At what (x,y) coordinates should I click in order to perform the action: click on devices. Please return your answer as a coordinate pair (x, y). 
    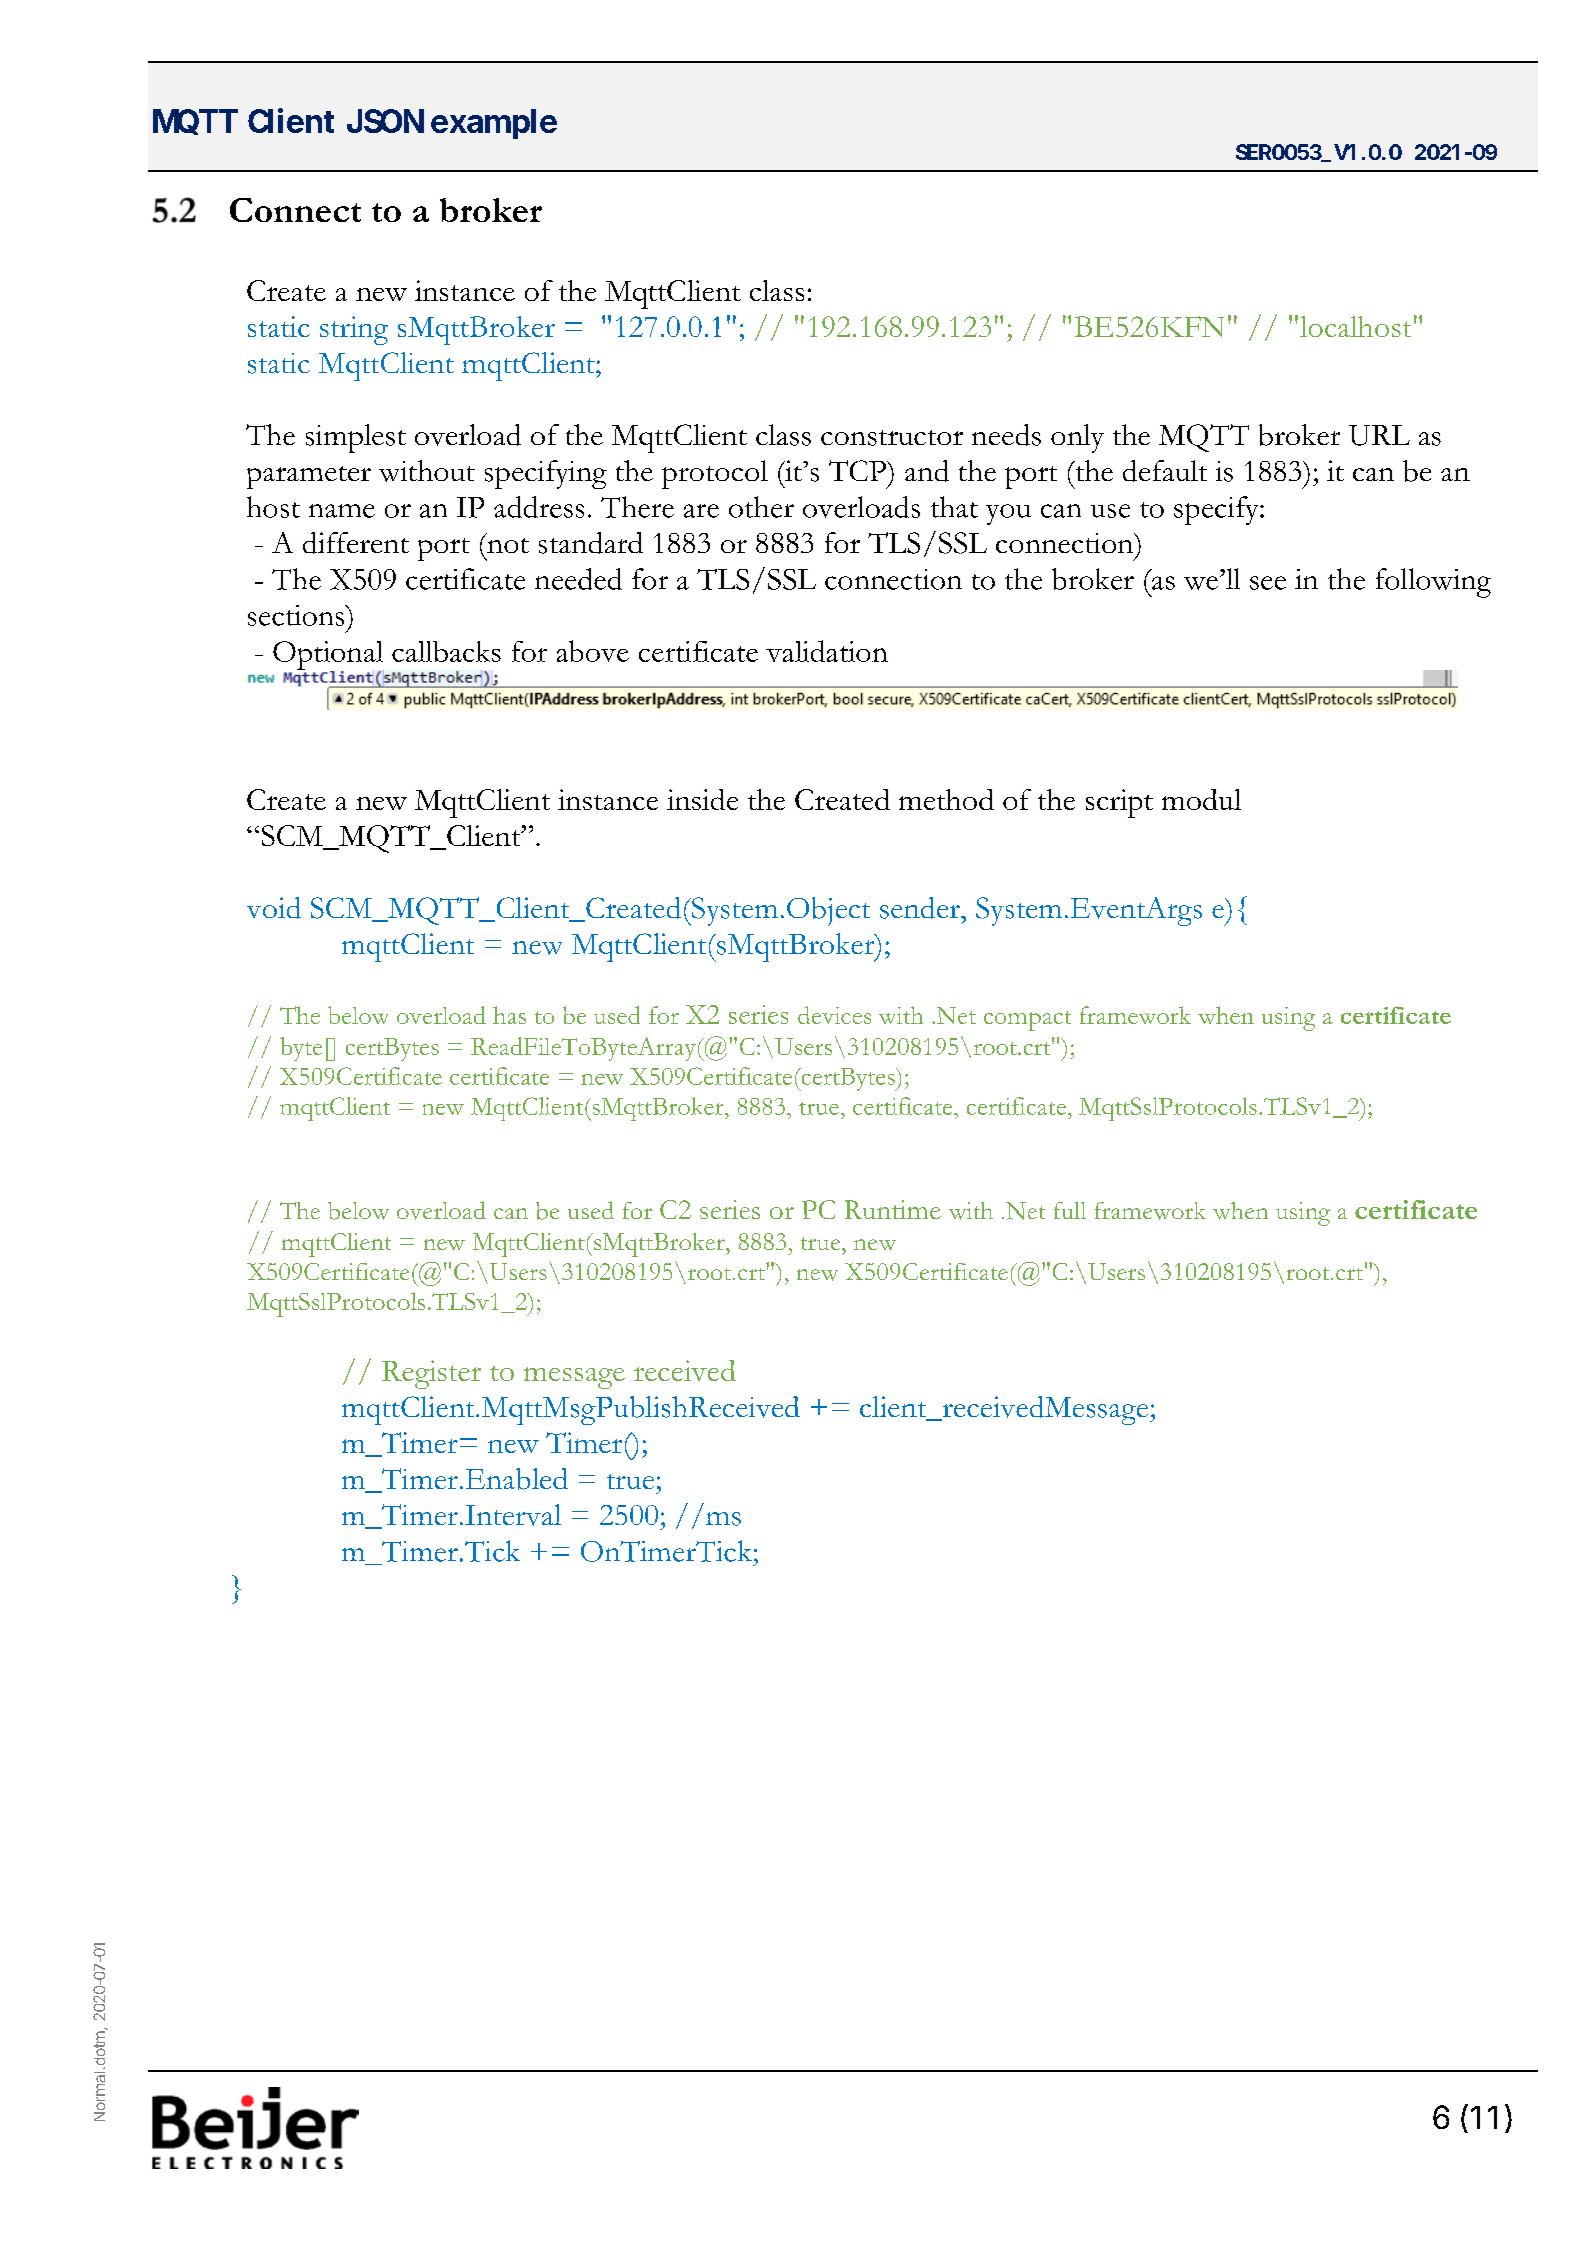
    Looking at the image, I should click on (834, 1015).
